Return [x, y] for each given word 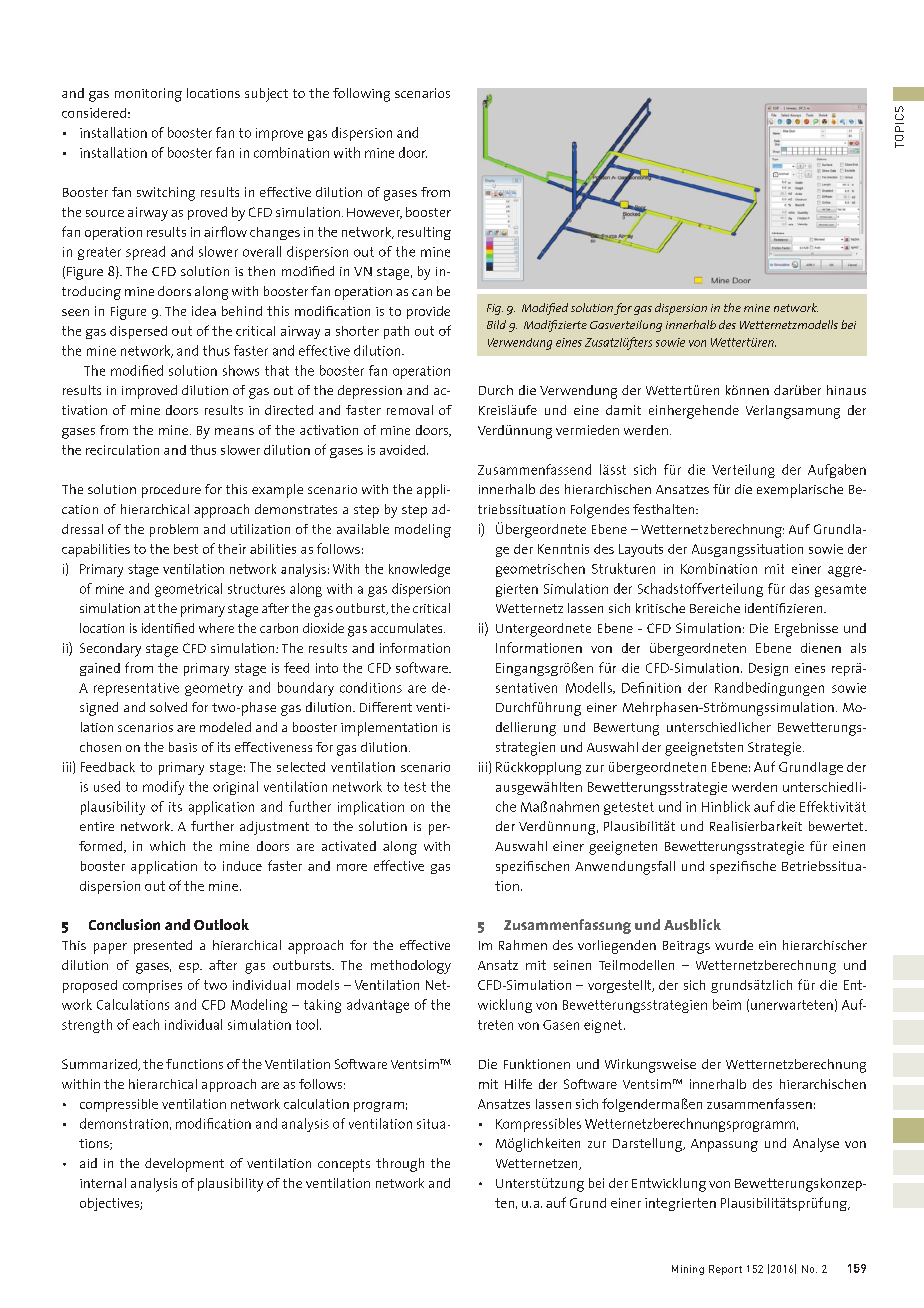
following [361, 95]
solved [168, 707]
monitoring [148, 95]
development [184, 1165]
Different [386, 707]
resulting [424, 233]
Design [768, 669]
